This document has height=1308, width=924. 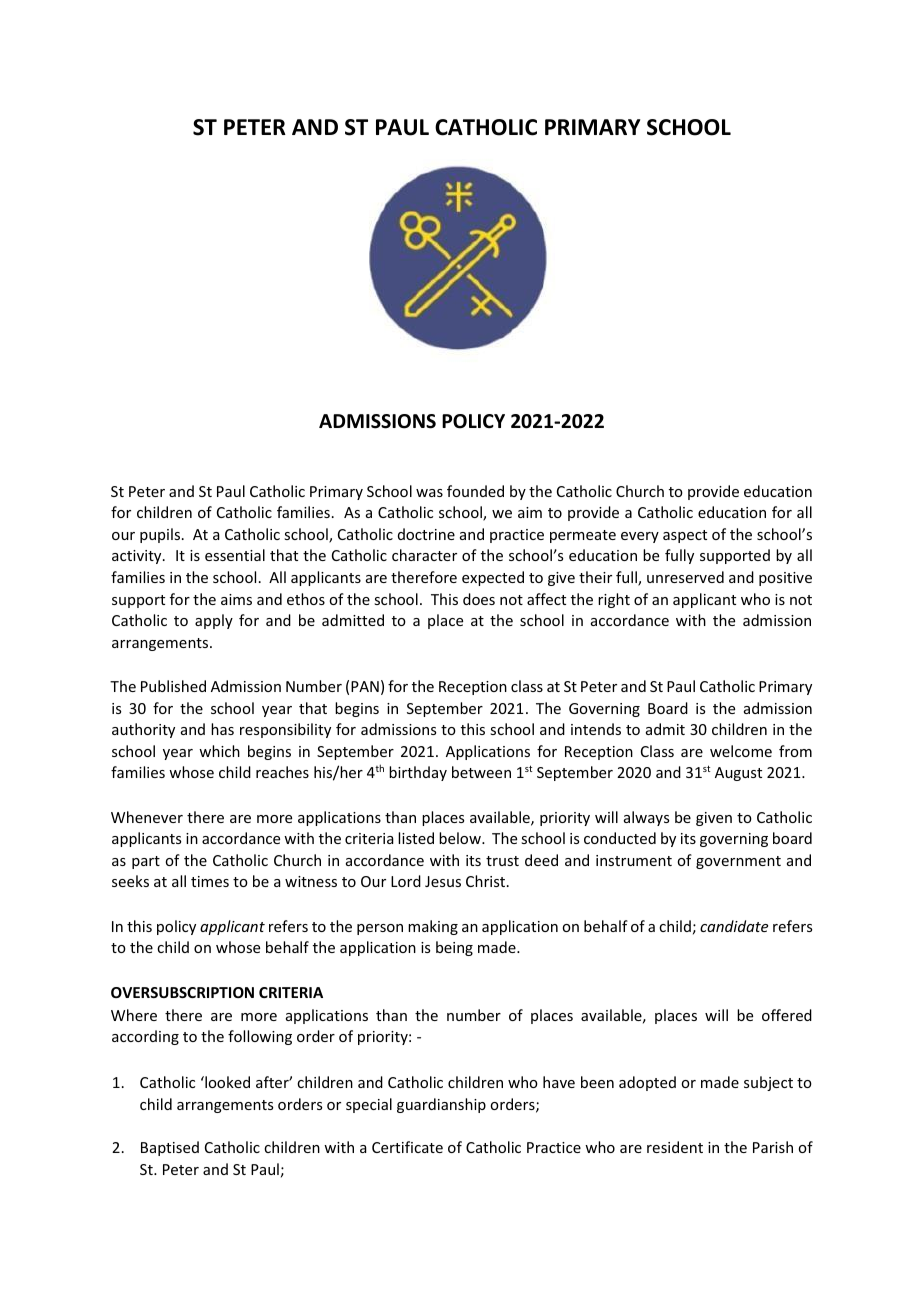 I want to click on offered, so click(x=787, y=1015).
